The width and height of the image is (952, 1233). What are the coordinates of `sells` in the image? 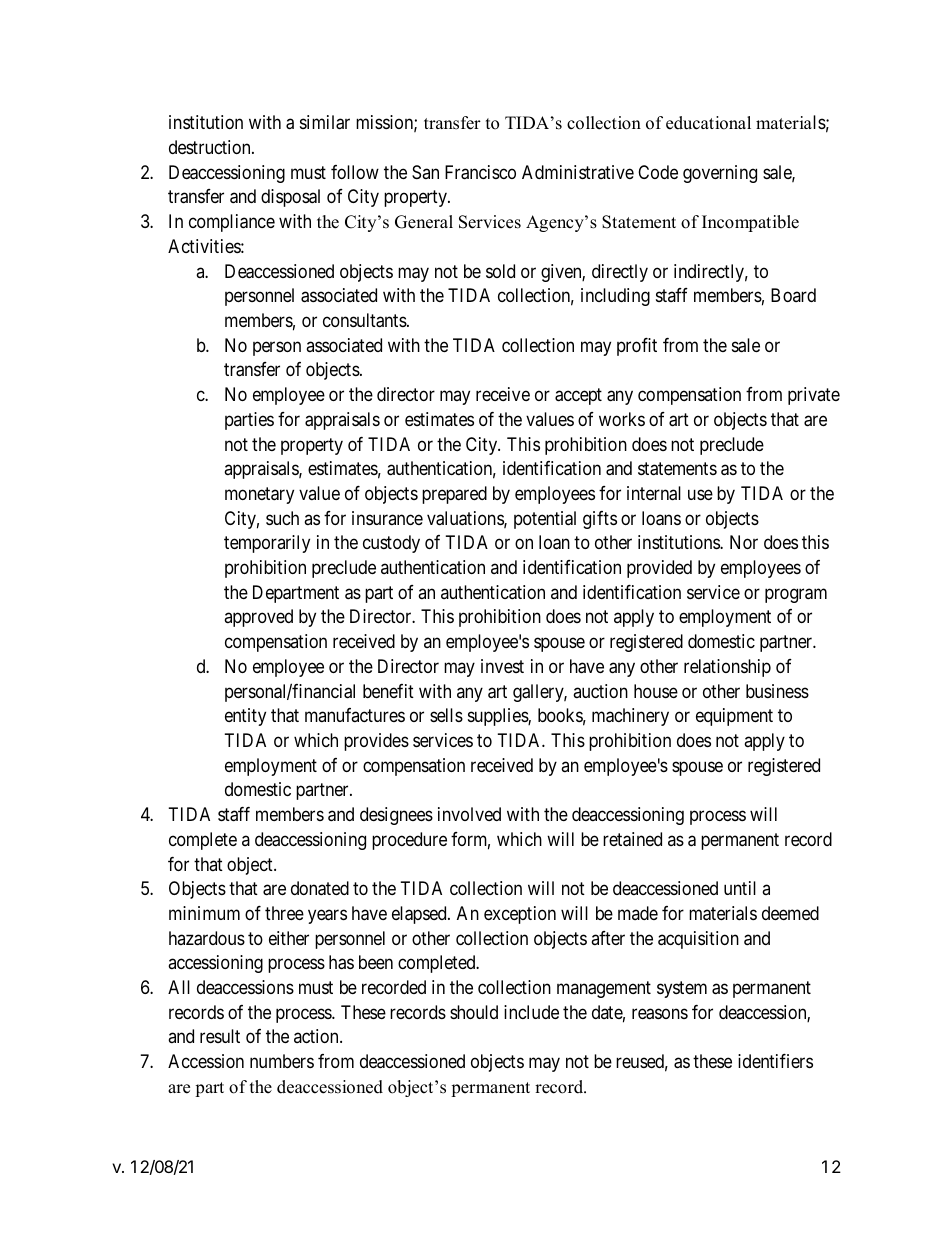 It's located at (446, 715).
